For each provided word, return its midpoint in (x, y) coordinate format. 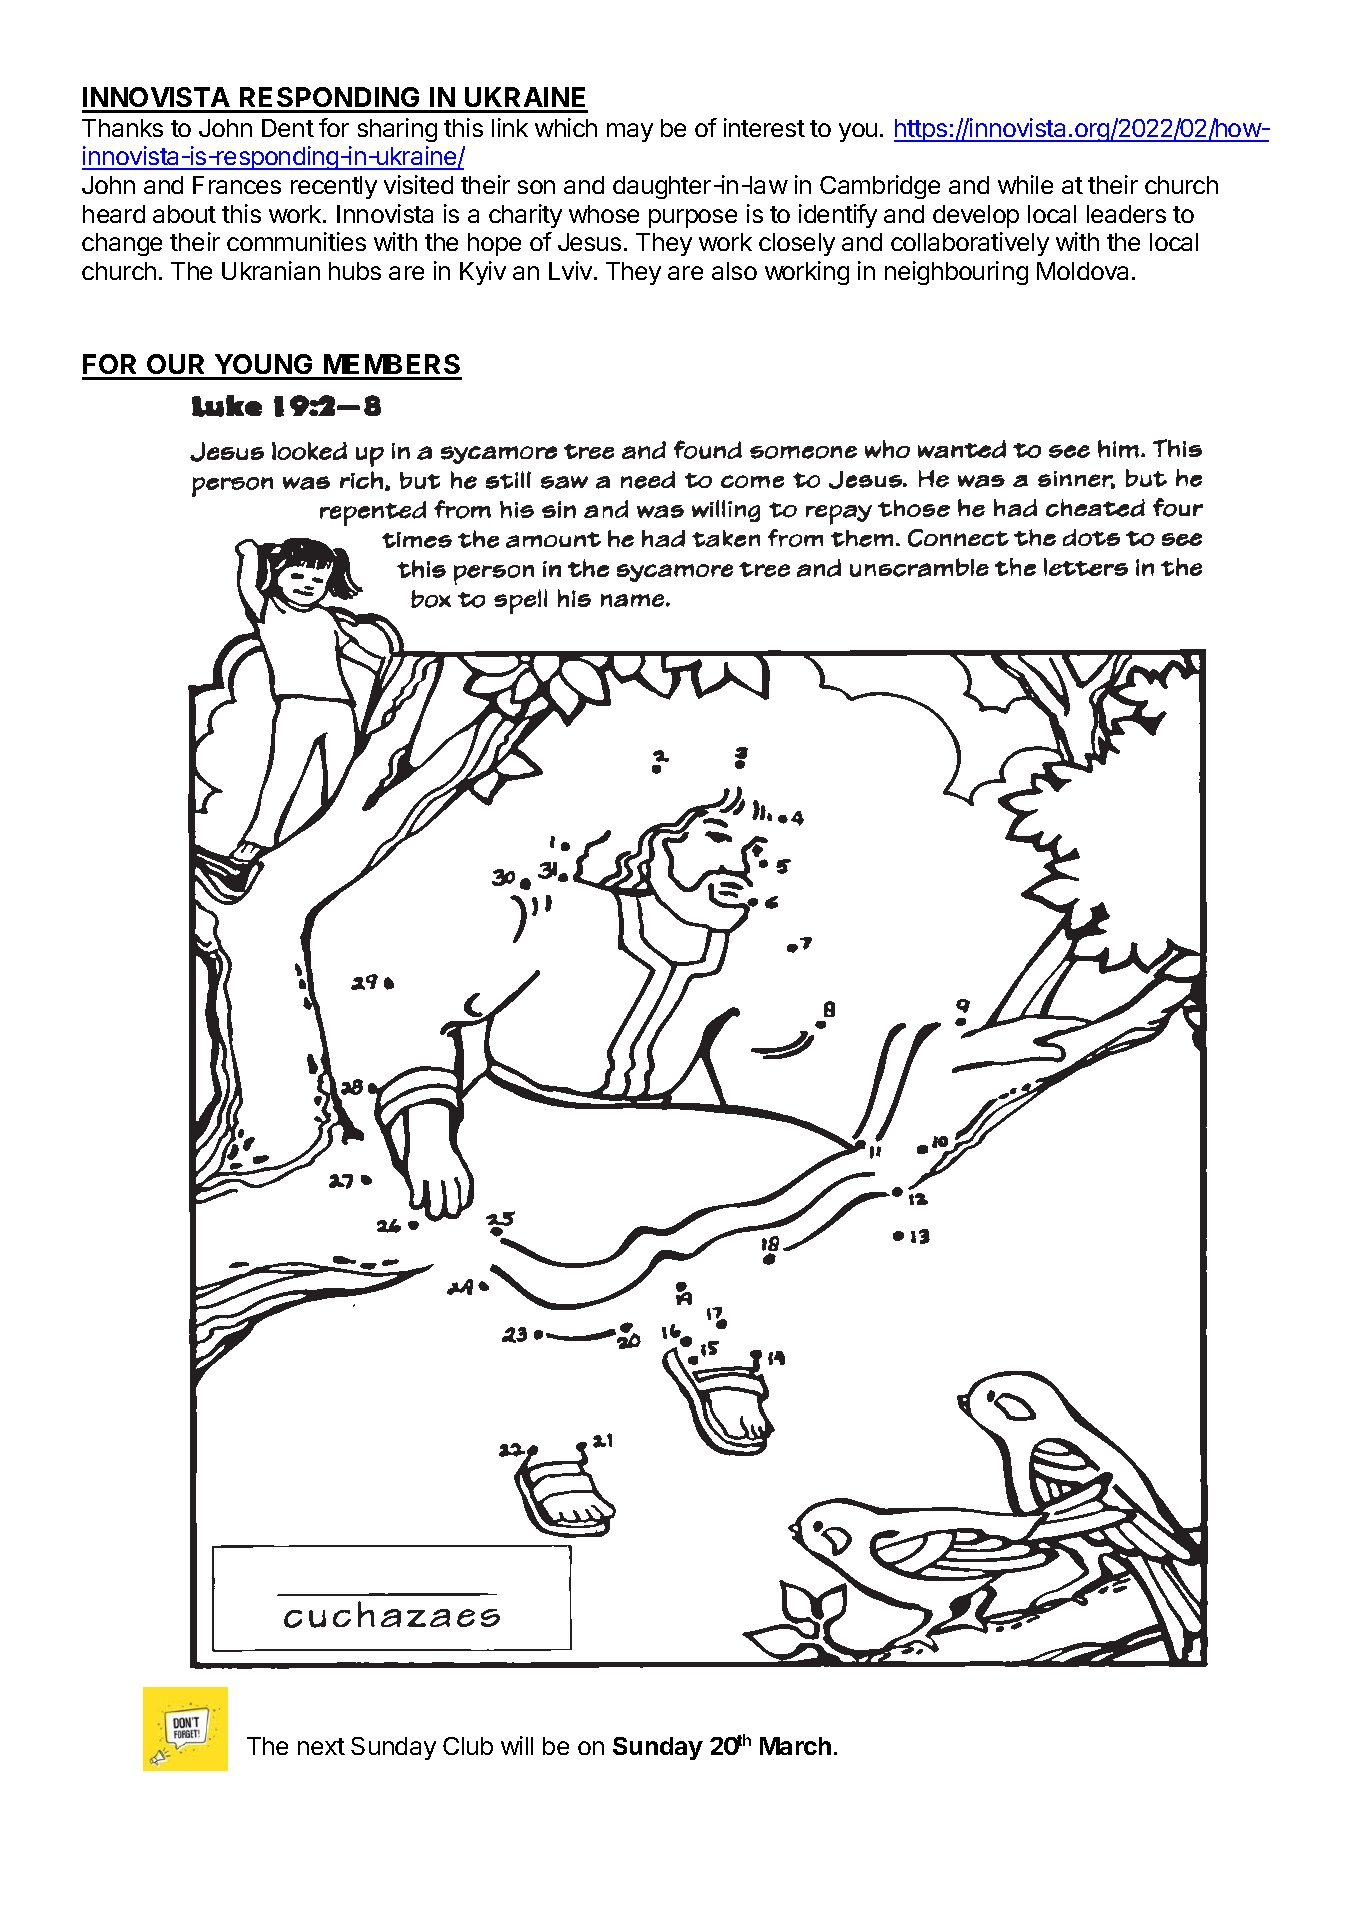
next (321, 1746)
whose (604, 214)
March (795, 1746)
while (1025, 184)
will (517, 1745)
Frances (237, 185)
